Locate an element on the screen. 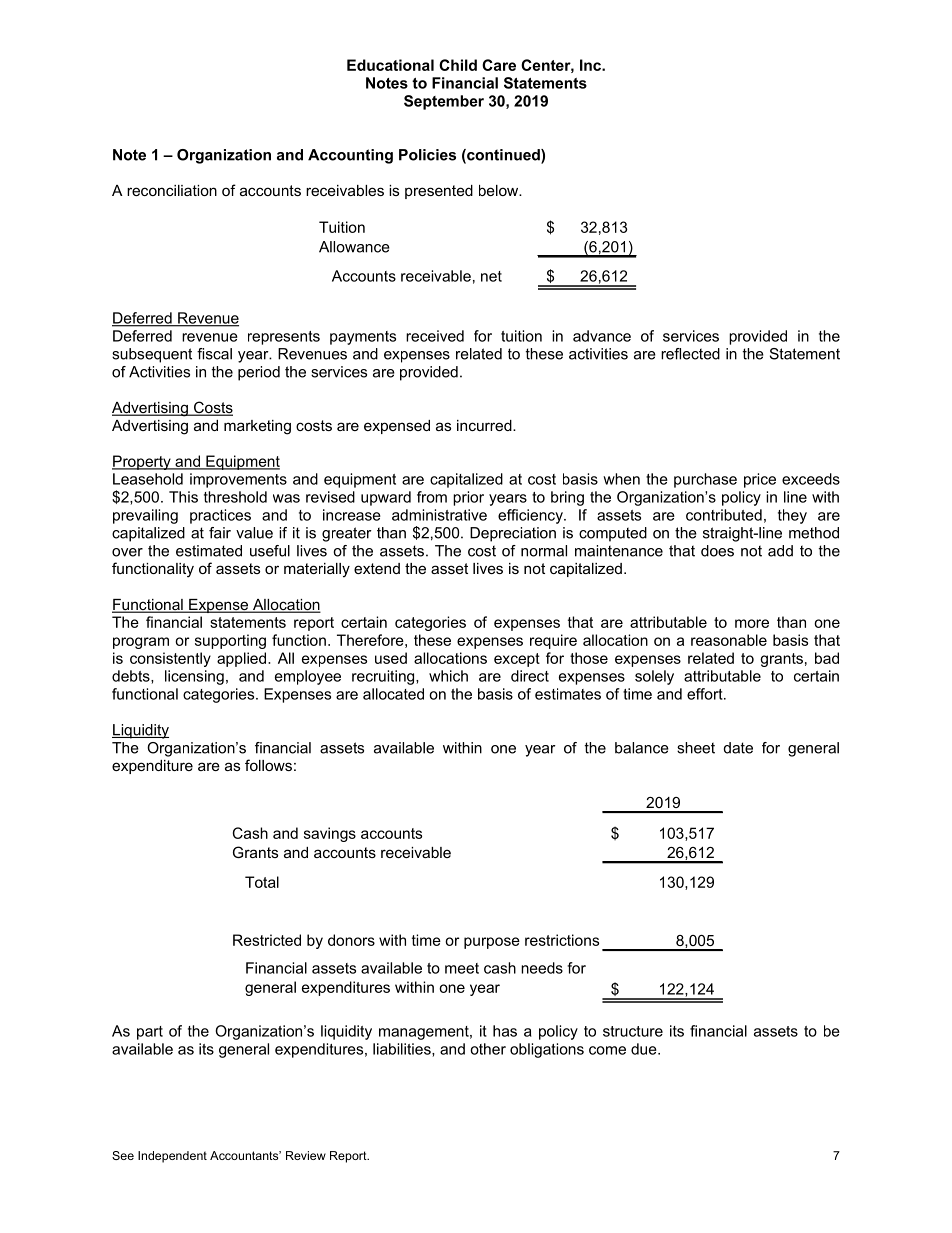 The width and height of the screenshot is (952, 1233). reflected is located at coordinates (690, 354).
